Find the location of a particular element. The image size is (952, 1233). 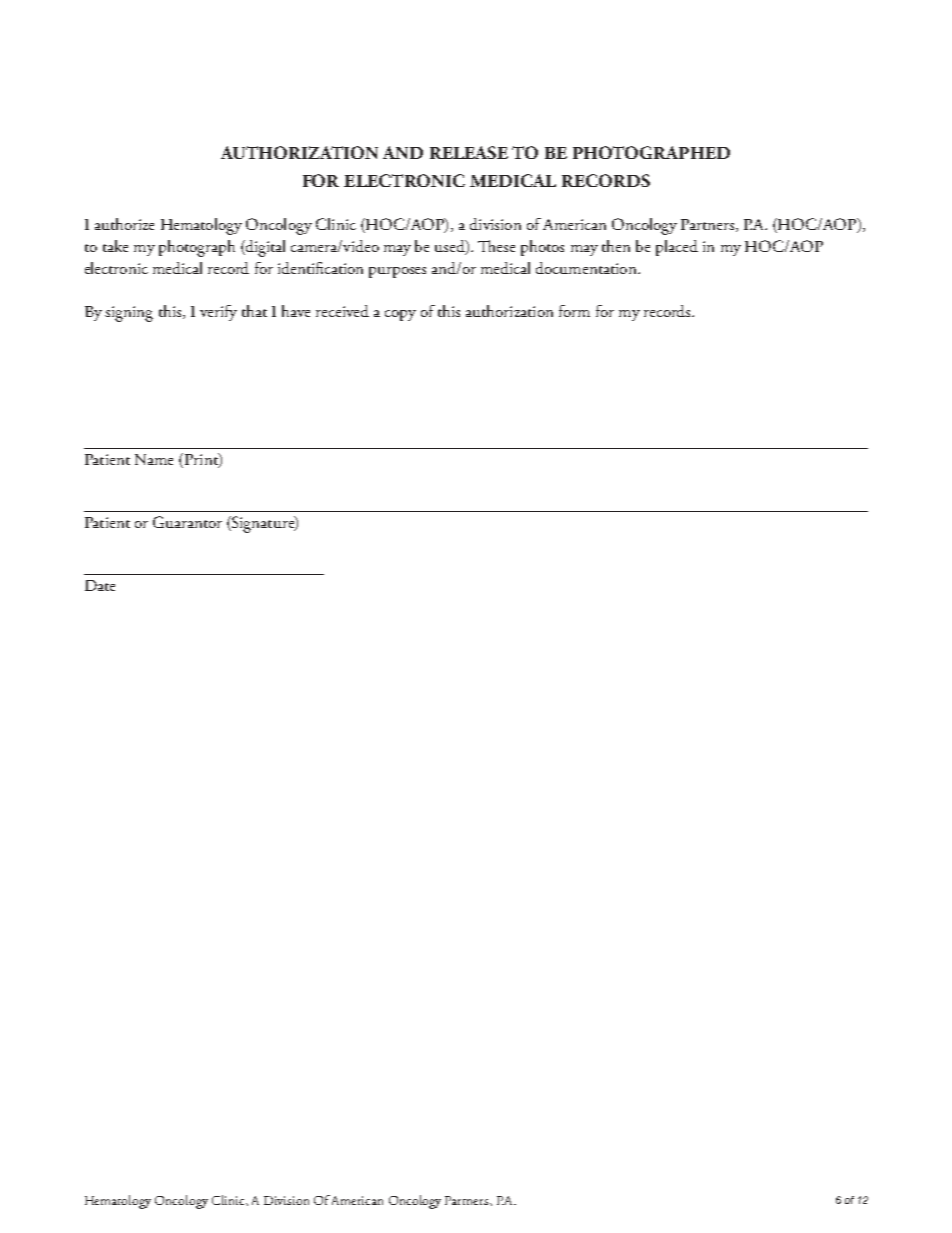

Guarantor is located at coordinates (187, 522).
